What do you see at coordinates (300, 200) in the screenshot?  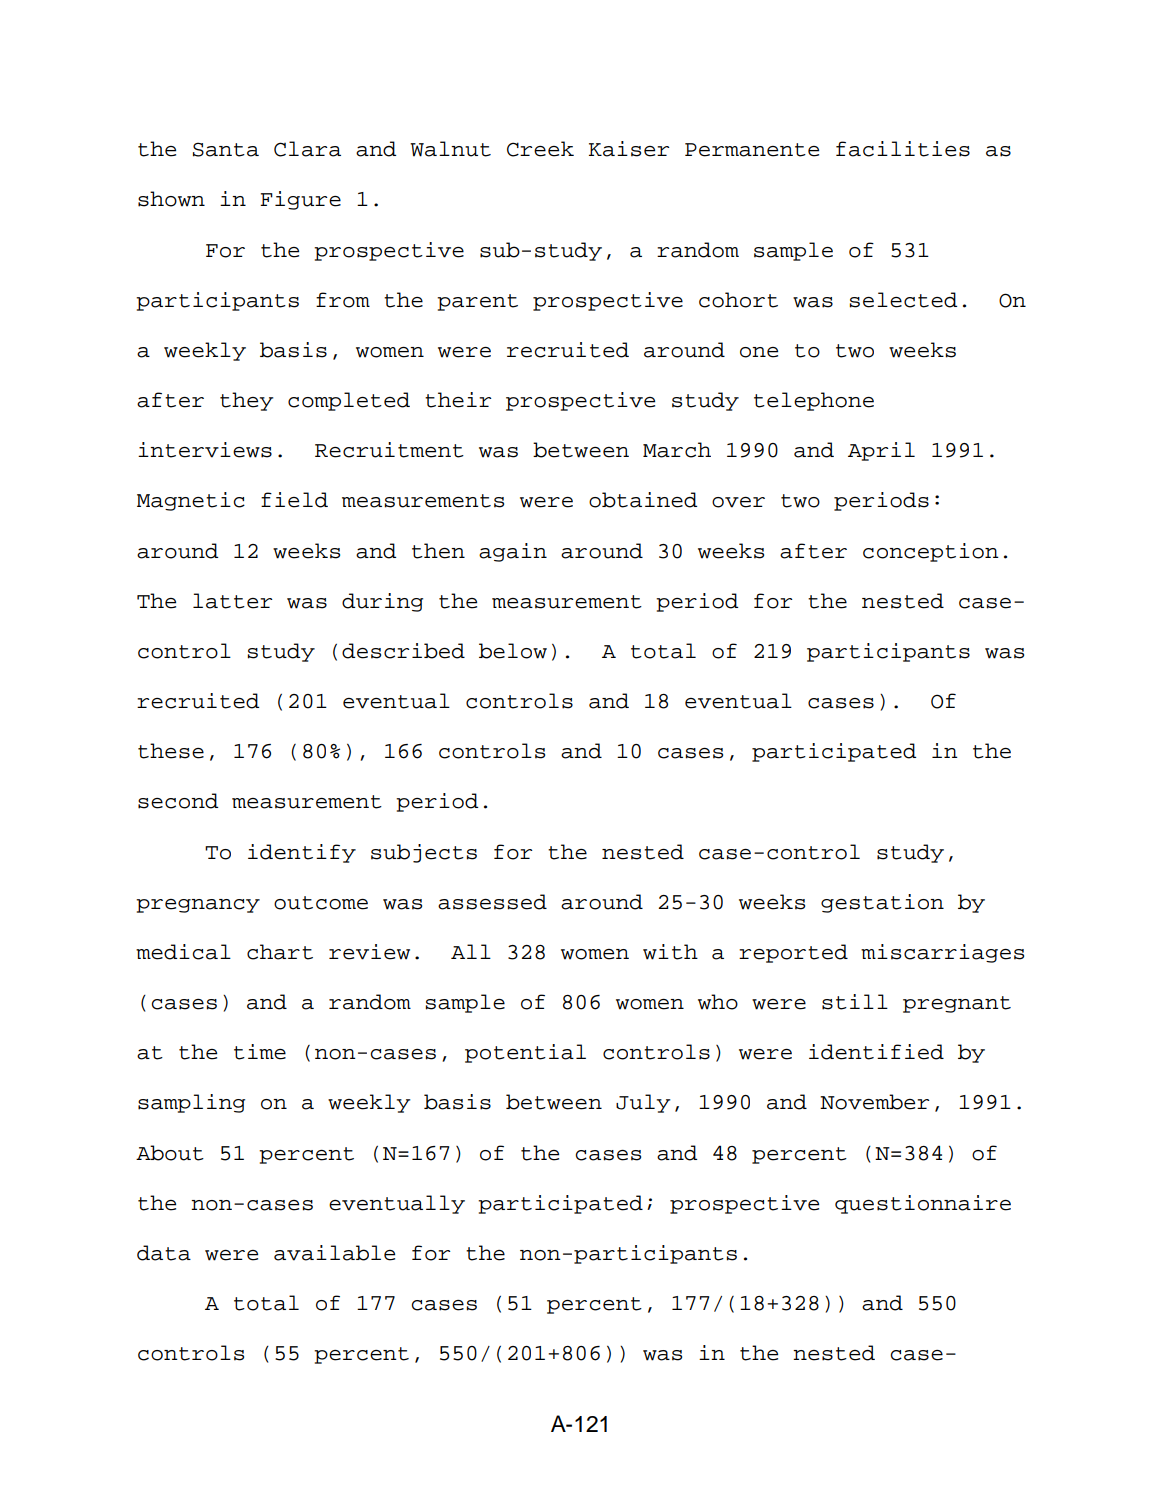 I see `Figure` at bounding box center [300, 200].
